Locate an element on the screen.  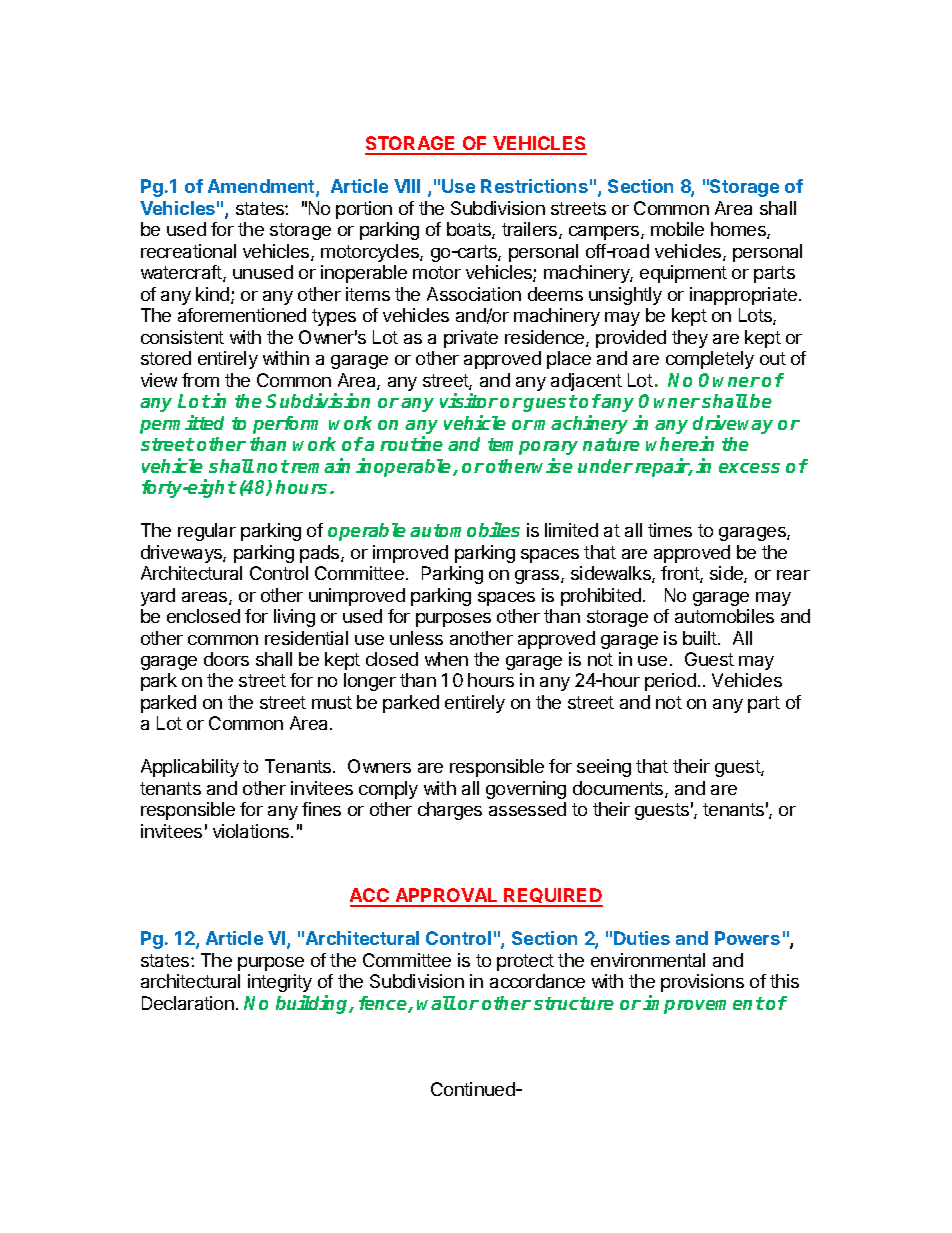
trailers is located at coordinates (531, 230).
